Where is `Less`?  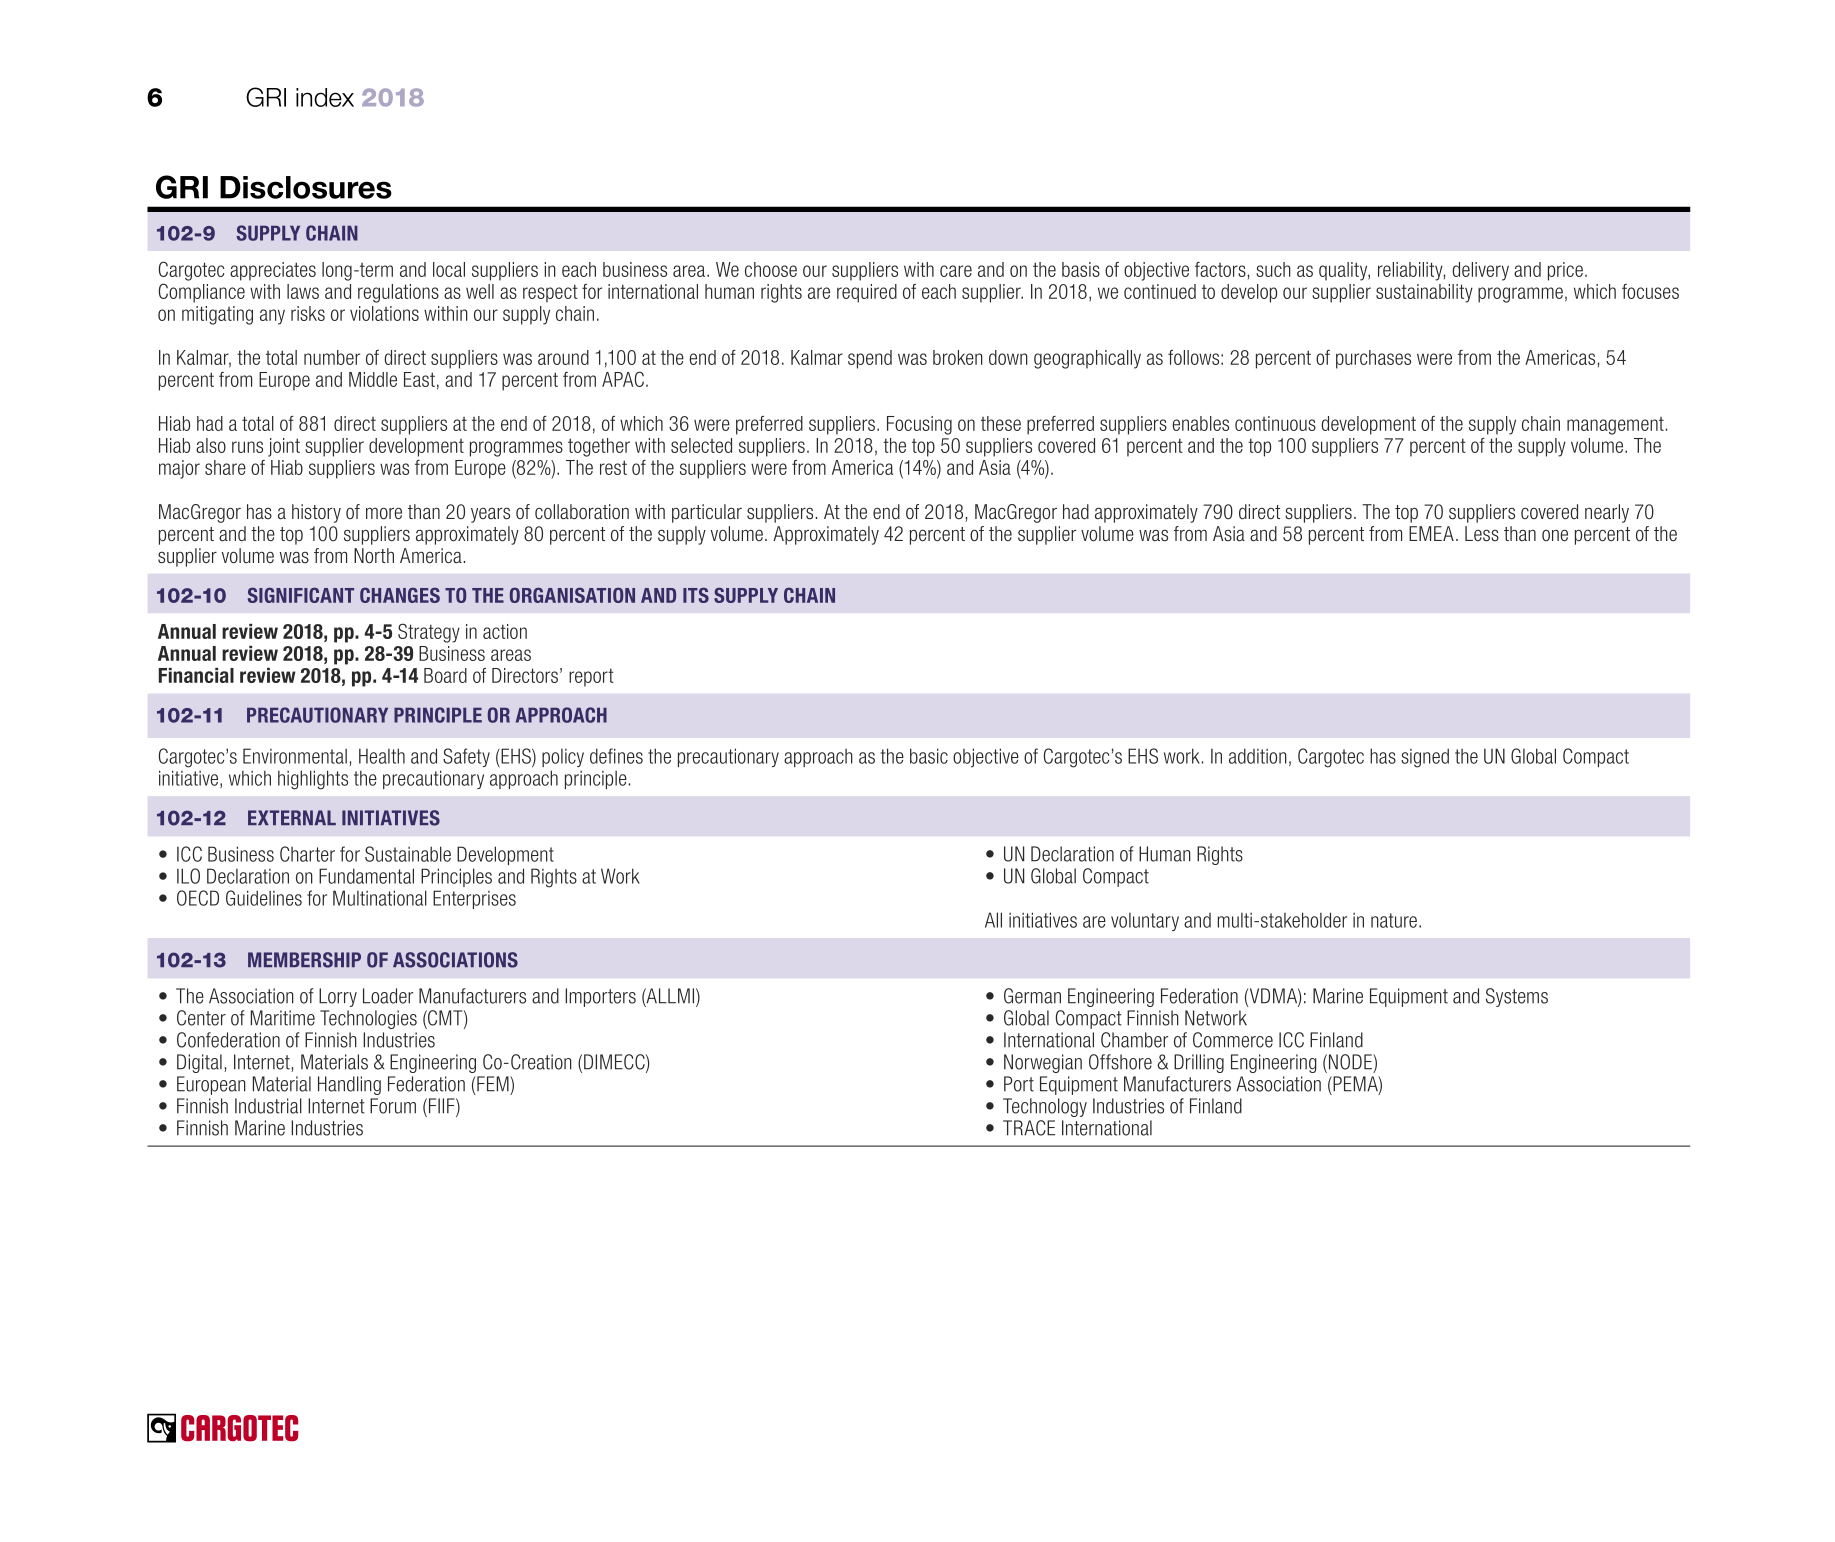 Less is located at coordinates (1482, 534).
